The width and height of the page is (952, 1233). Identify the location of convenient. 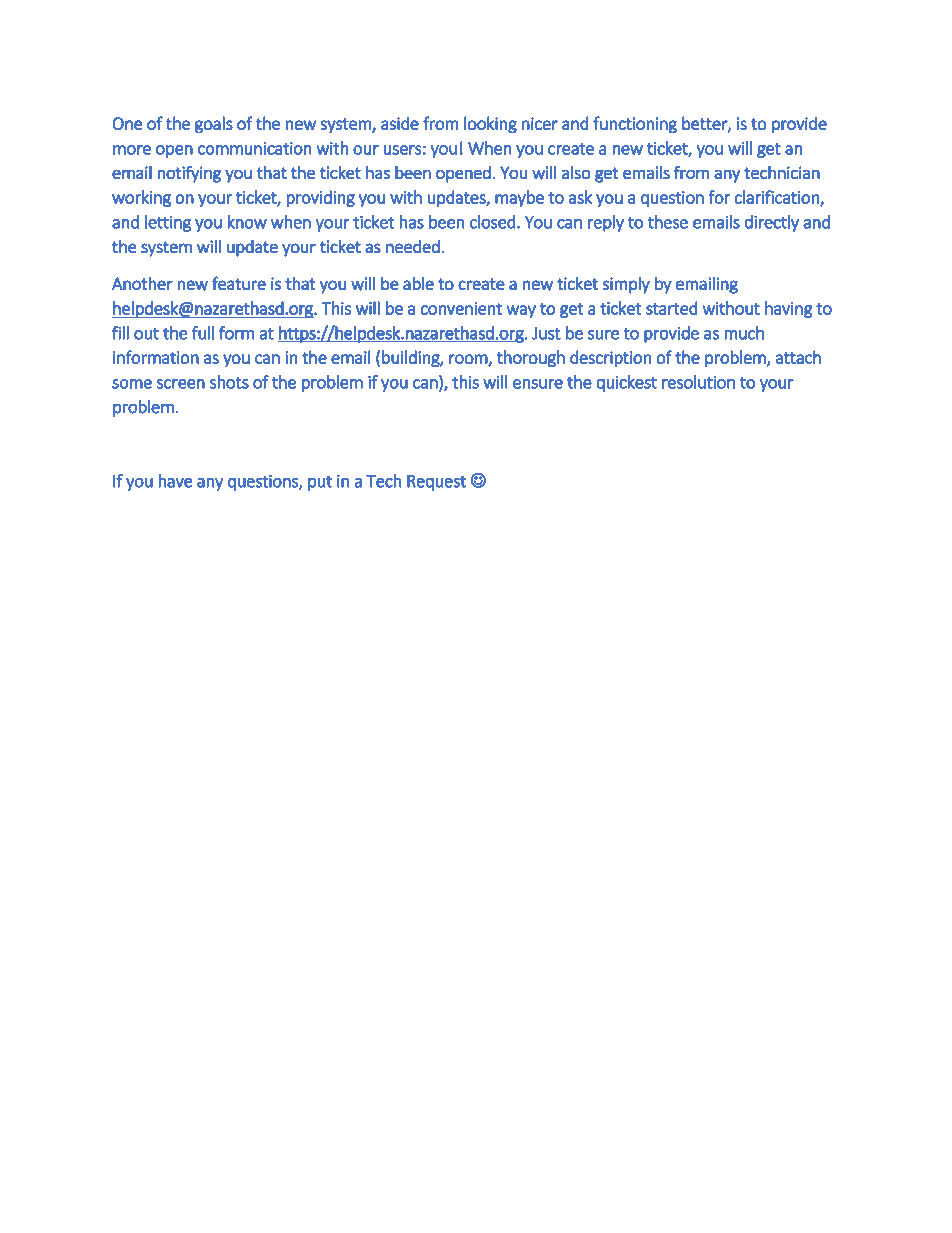
(461, 308).
